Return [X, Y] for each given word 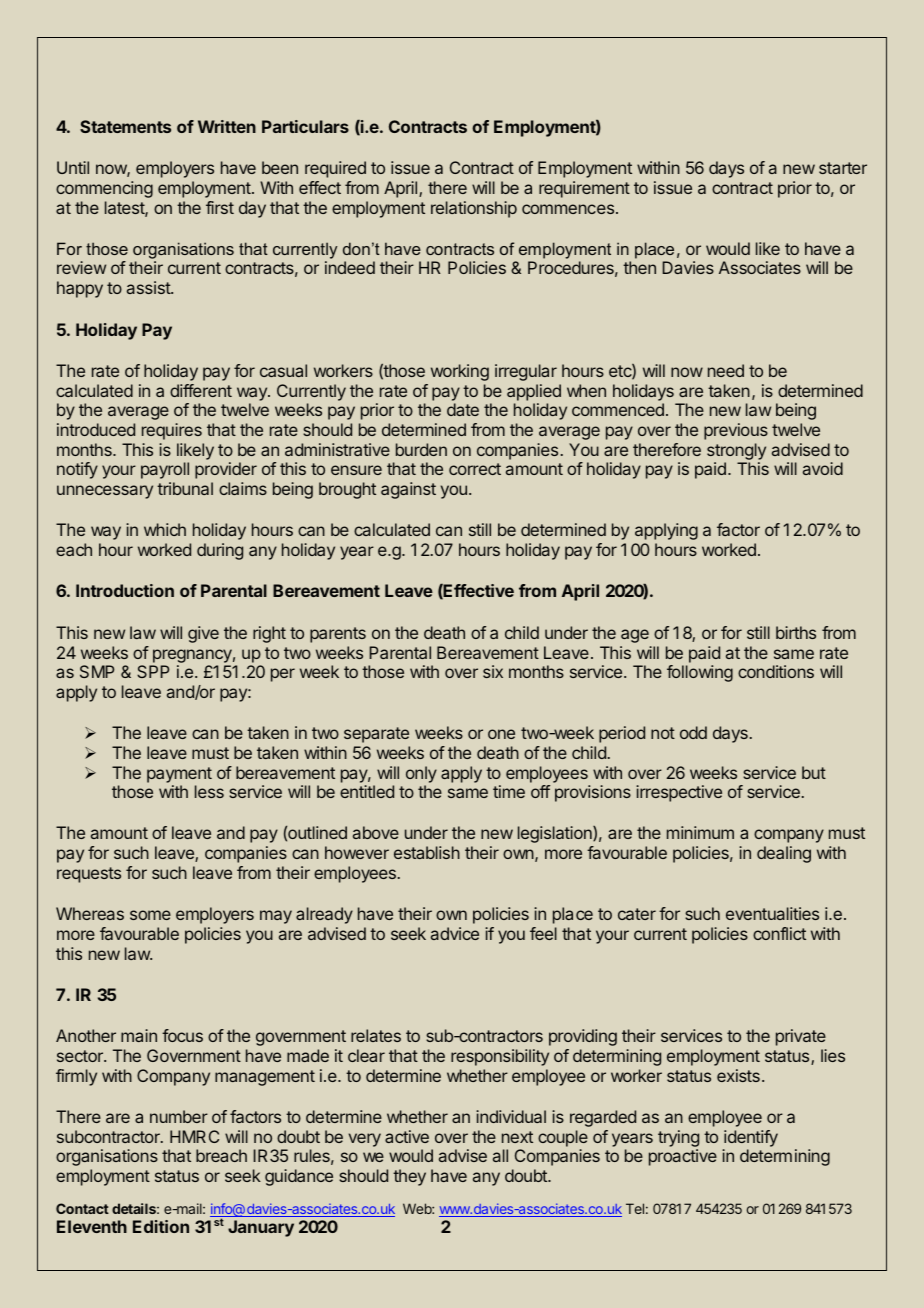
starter [843, 168]
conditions [776, 671]
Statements [125, 126]
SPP [153, 671]
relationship [474, 209]
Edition [161, 1226]
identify [750, 1140]
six [493, 671]
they [409, 1177]
